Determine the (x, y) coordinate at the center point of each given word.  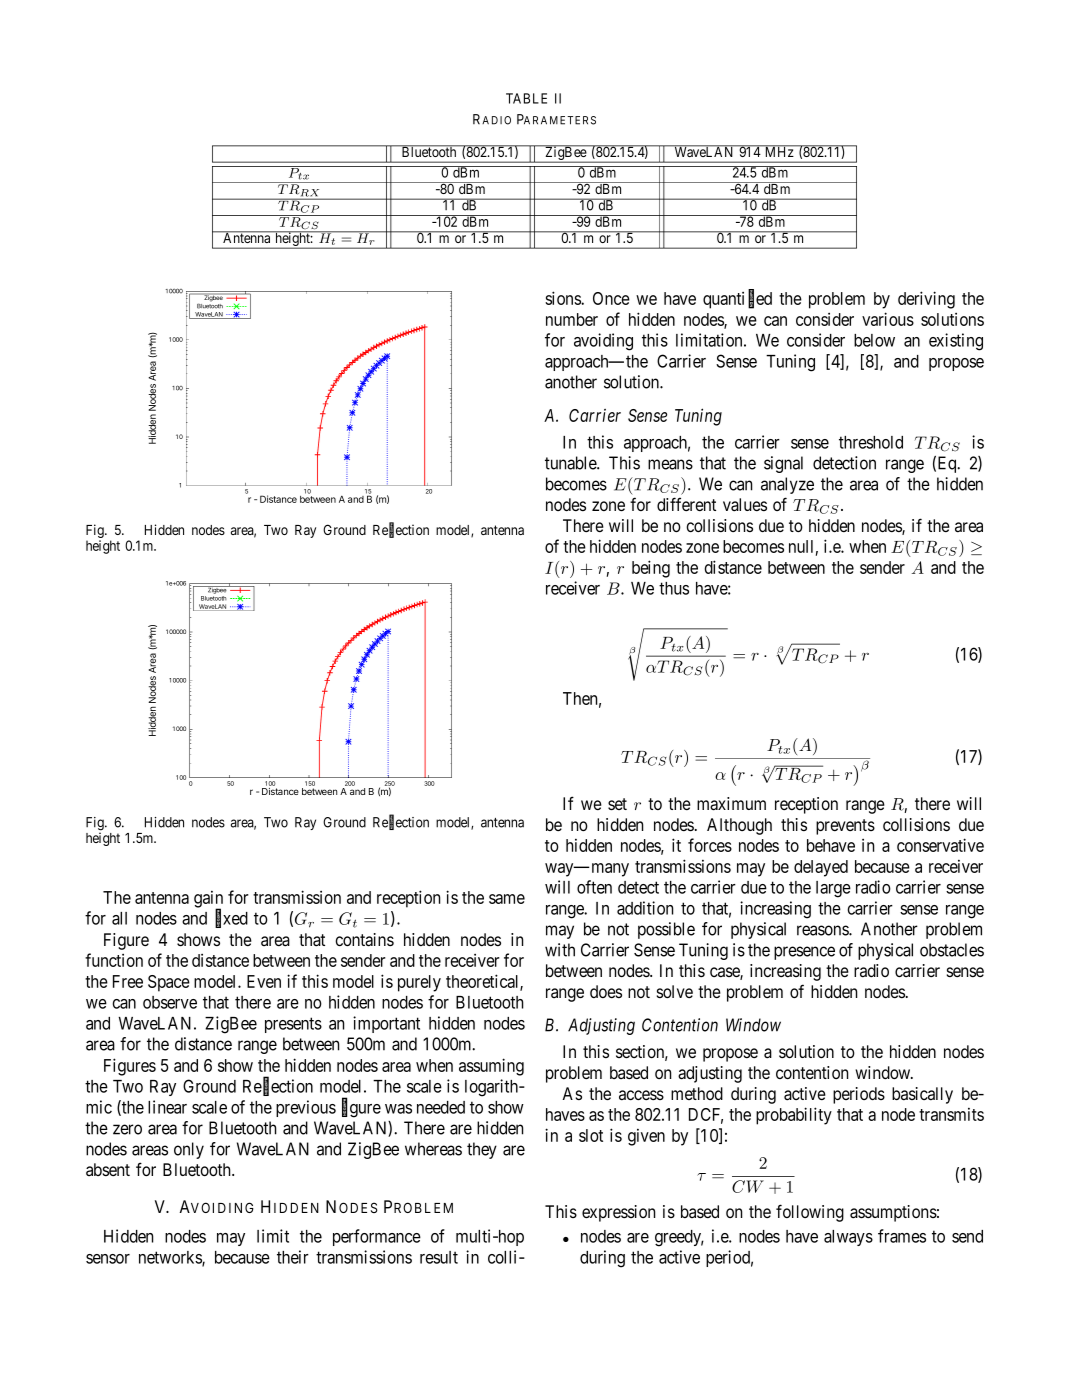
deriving (926, 300)
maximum (731, 804)
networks (171, 1258)
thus (674, 588)
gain (208, 900)
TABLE (526, 98)
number (572, 319)
